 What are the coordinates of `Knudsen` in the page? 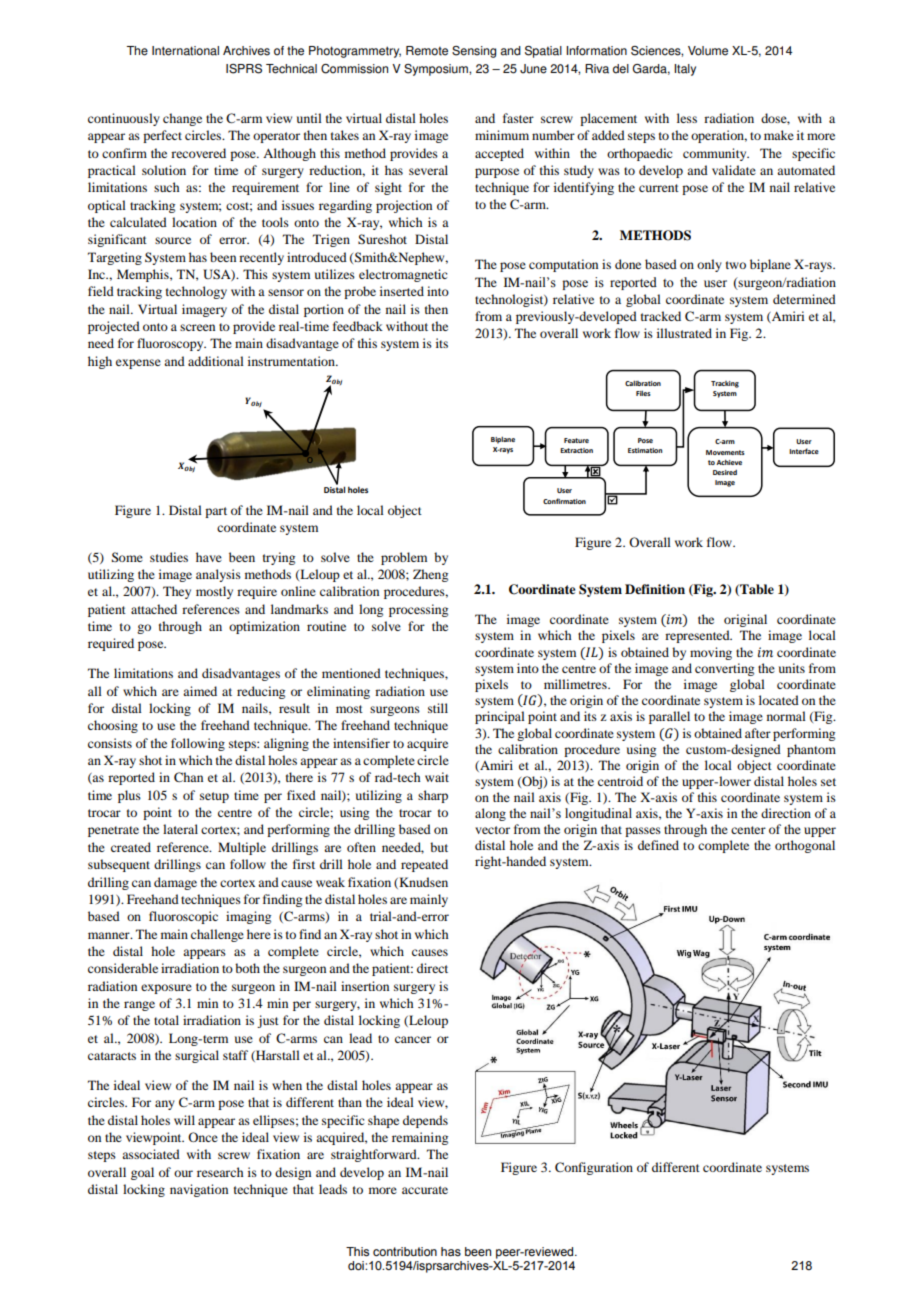 It's located at (422, 883).
